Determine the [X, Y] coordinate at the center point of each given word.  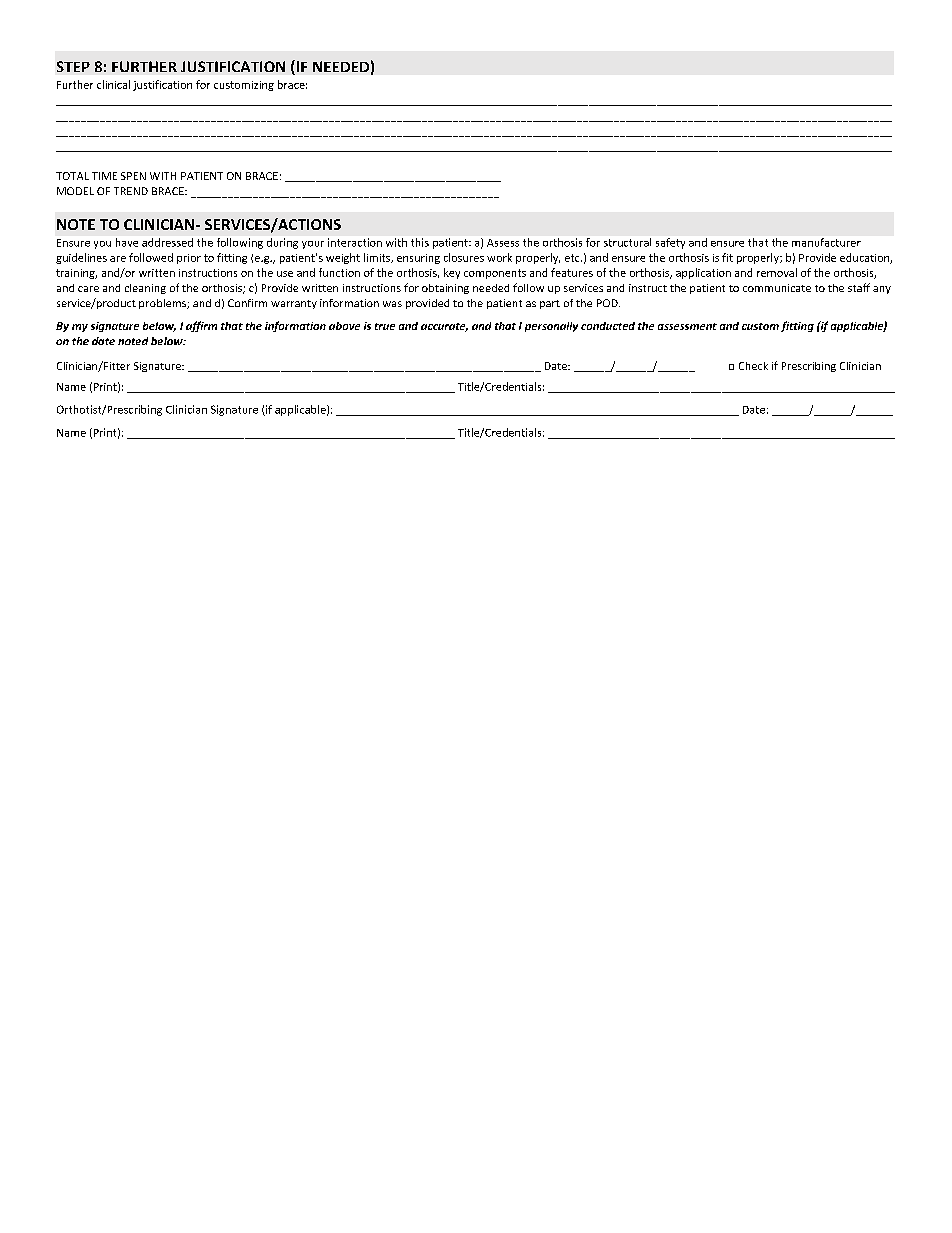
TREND [131, 191]
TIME [104, 176]
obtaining [445, 289]
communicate [777, 288]
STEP [73, 66]
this [420, 242]
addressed [167, 242]
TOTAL [72, 176]
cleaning [145, 289]
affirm [201, 326]
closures [464, 257]
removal [777, 272]
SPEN [133, 176]
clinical [113, 84]
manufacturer [826, 242]
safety [670, 243]
